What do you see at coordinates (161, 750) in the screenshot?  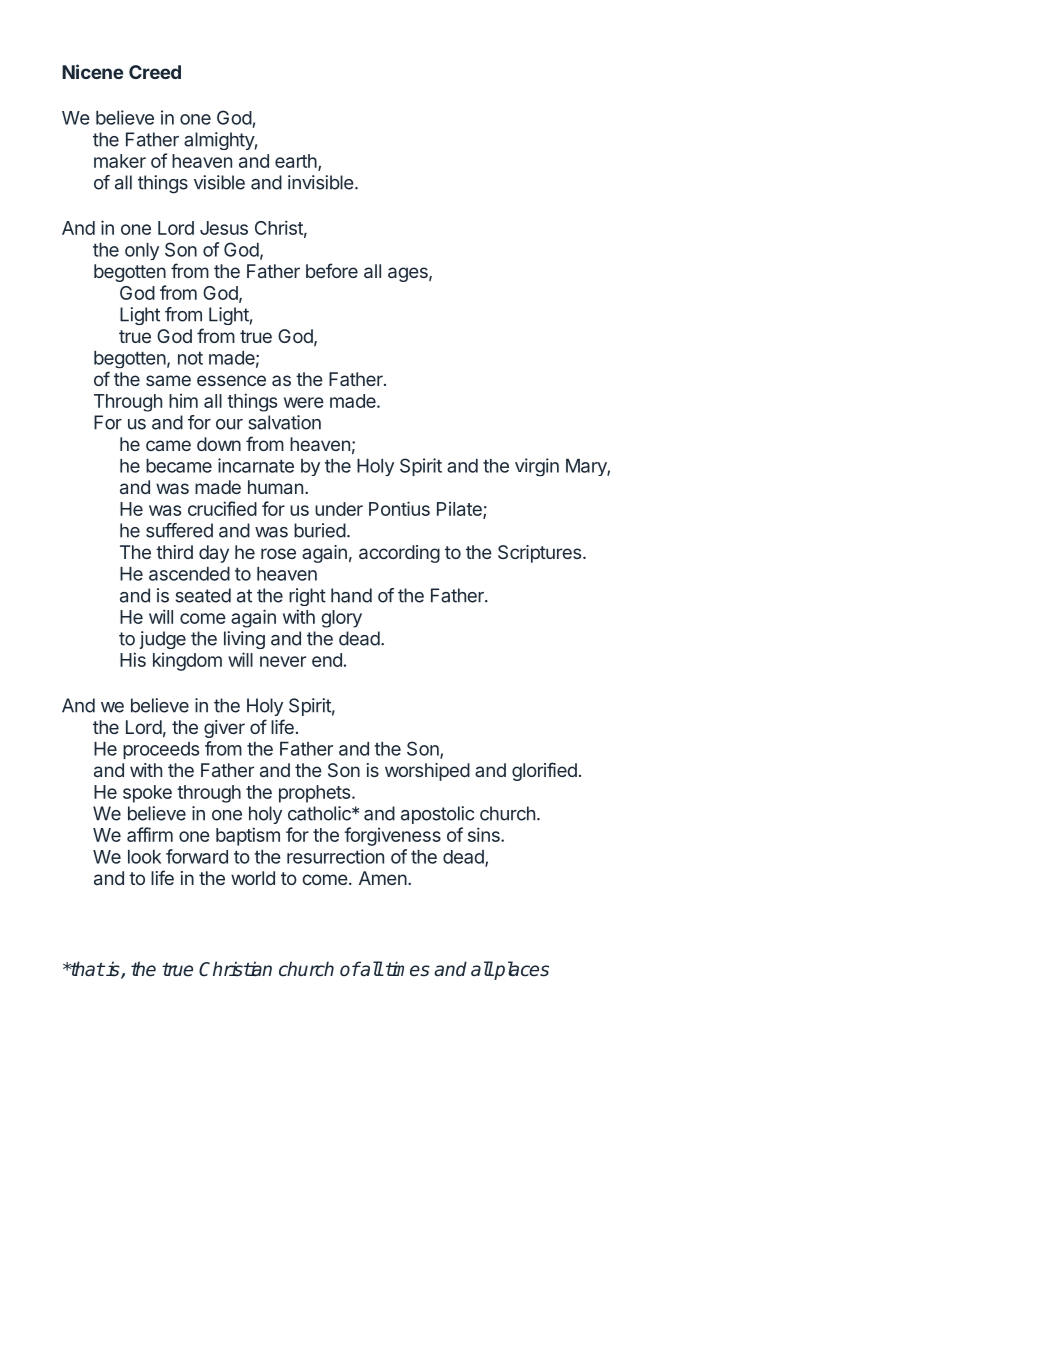 I see `proceeds` at bounding box center [161, 750].
